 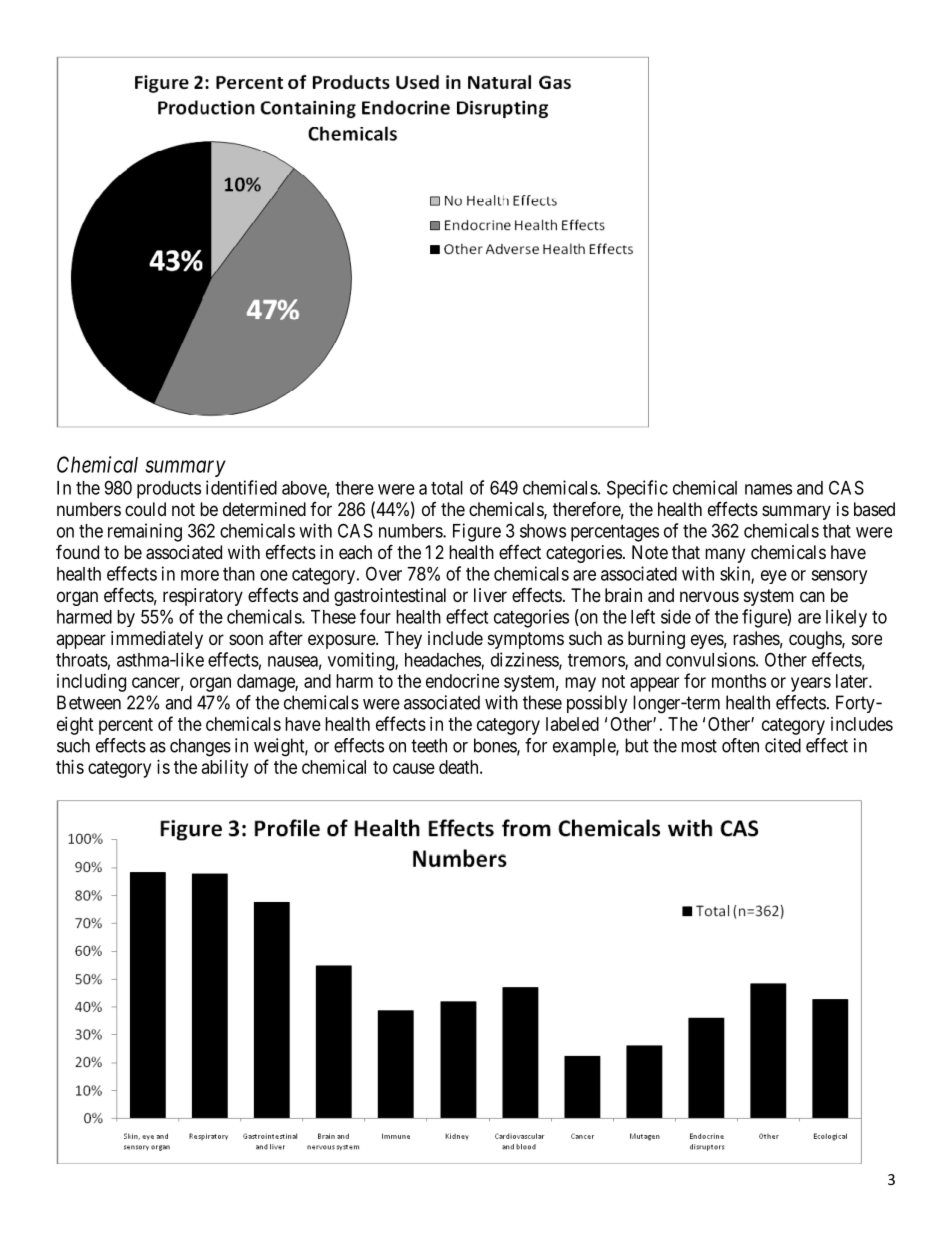 I want to click on products, so click(x=169, y=490).
